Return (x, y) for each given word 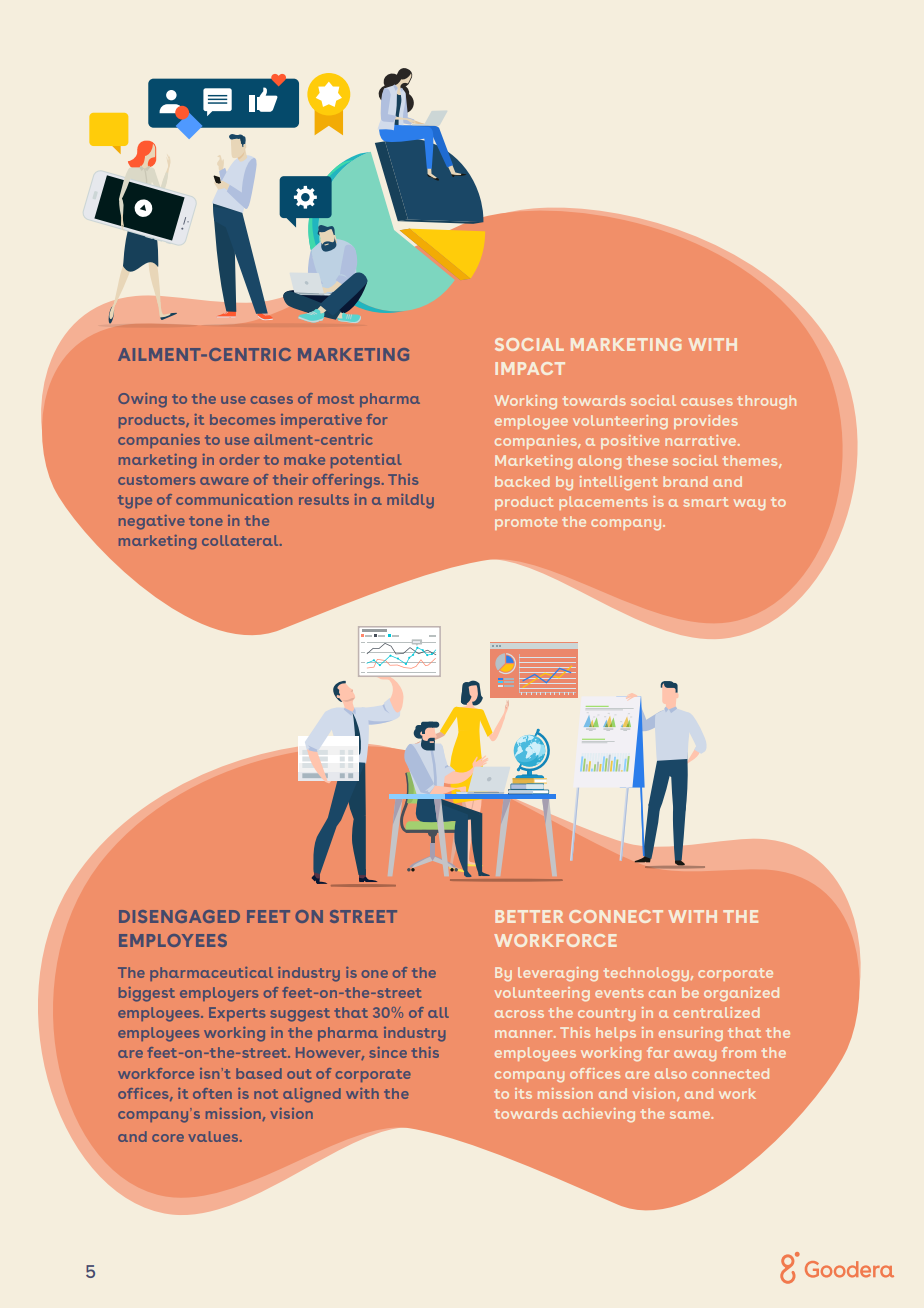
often (212, 1093)
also (671, 1073)
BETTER (529, 916)
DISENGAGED (179, 916)
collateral (241, 540)
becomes (242, 419)
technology (648, 974)
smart (705, 502)
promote (526, 523)
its (523, 1093)
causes (707, 402)
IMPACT (530, 368)
